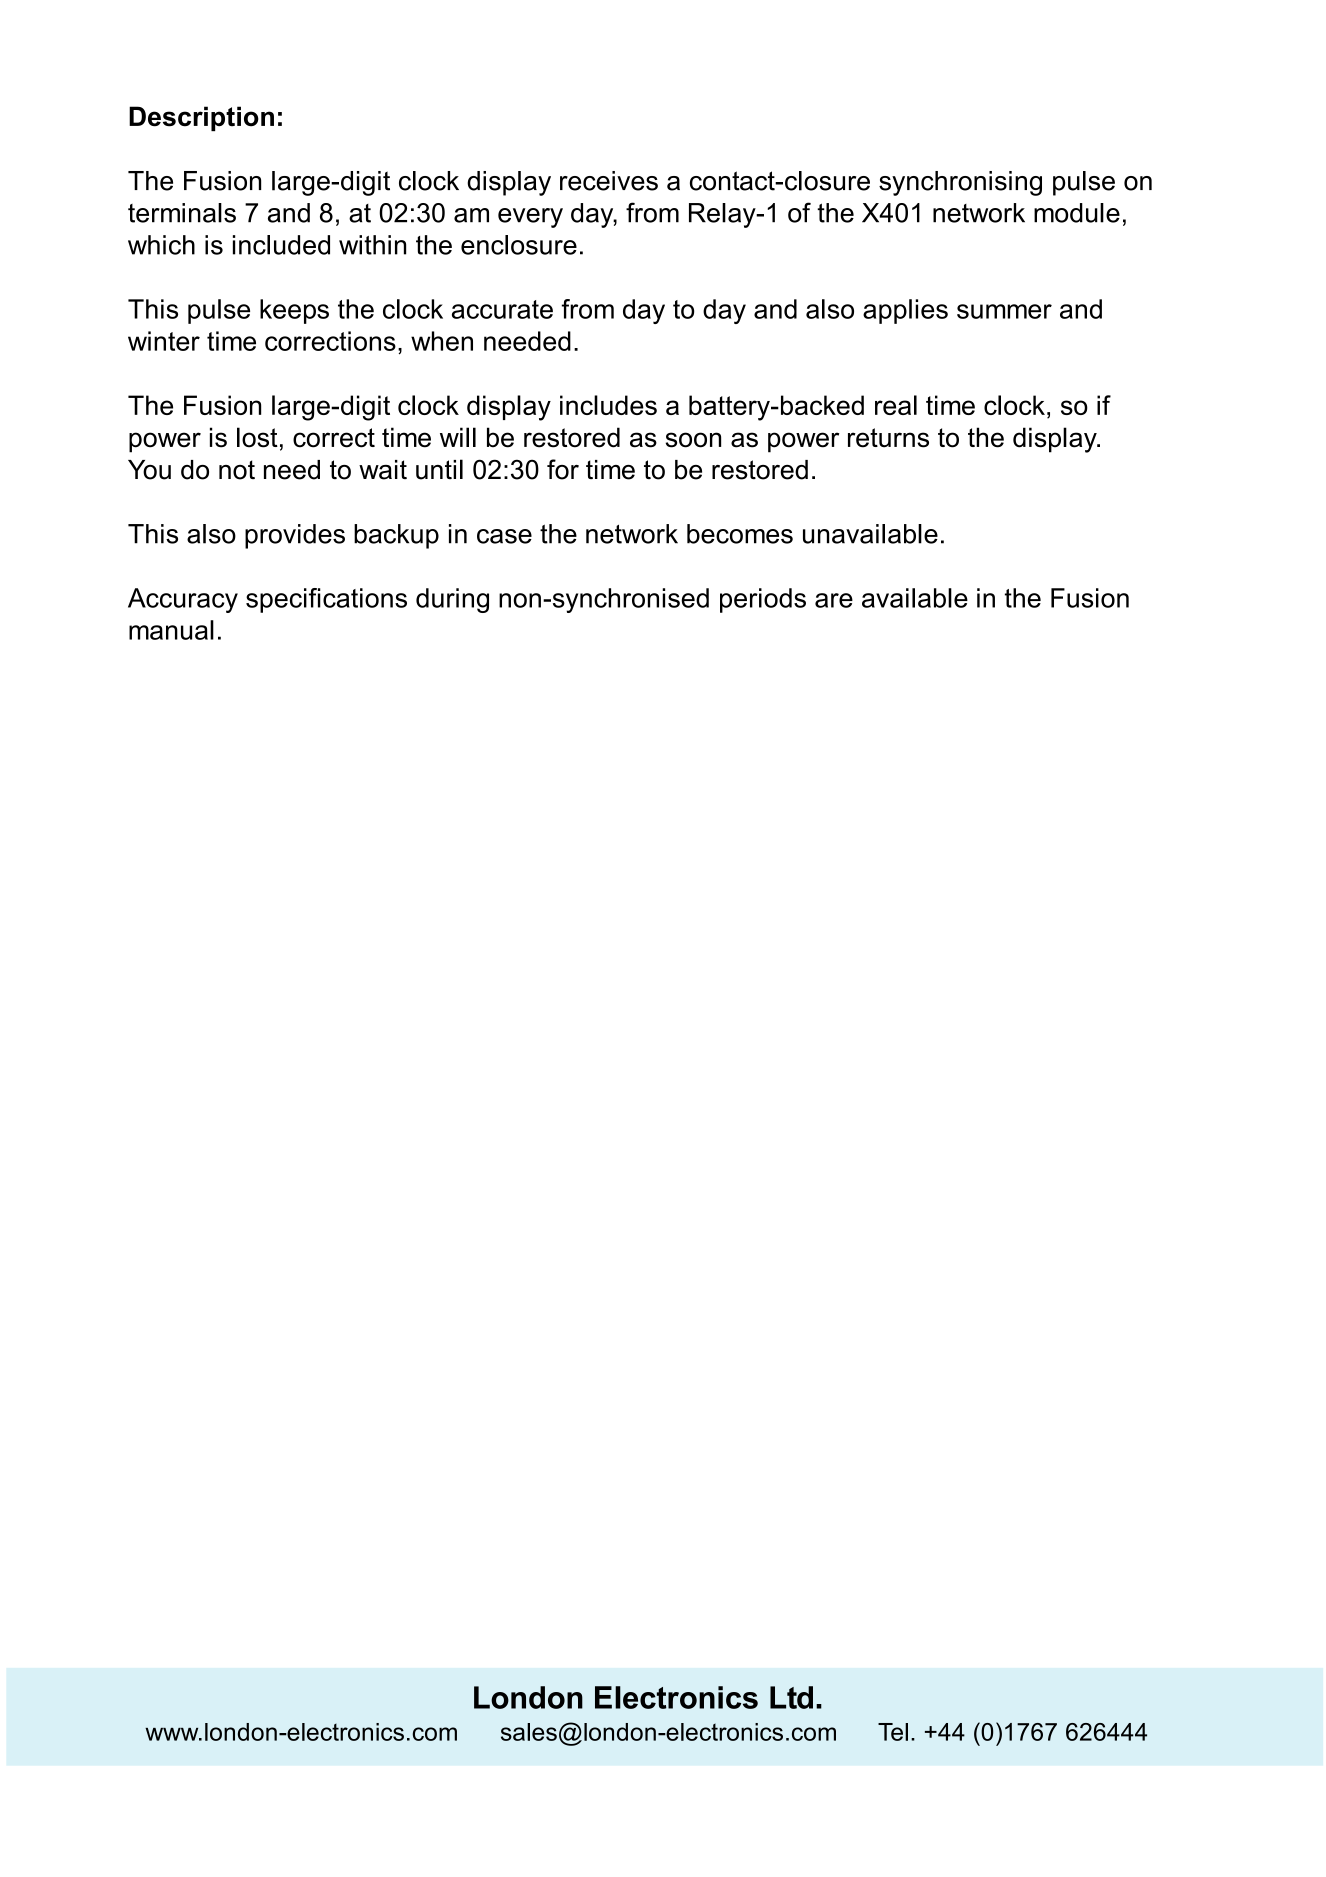 The height and width of the page is (1877, 1326). I want to click on manual, so click(171, 630).
